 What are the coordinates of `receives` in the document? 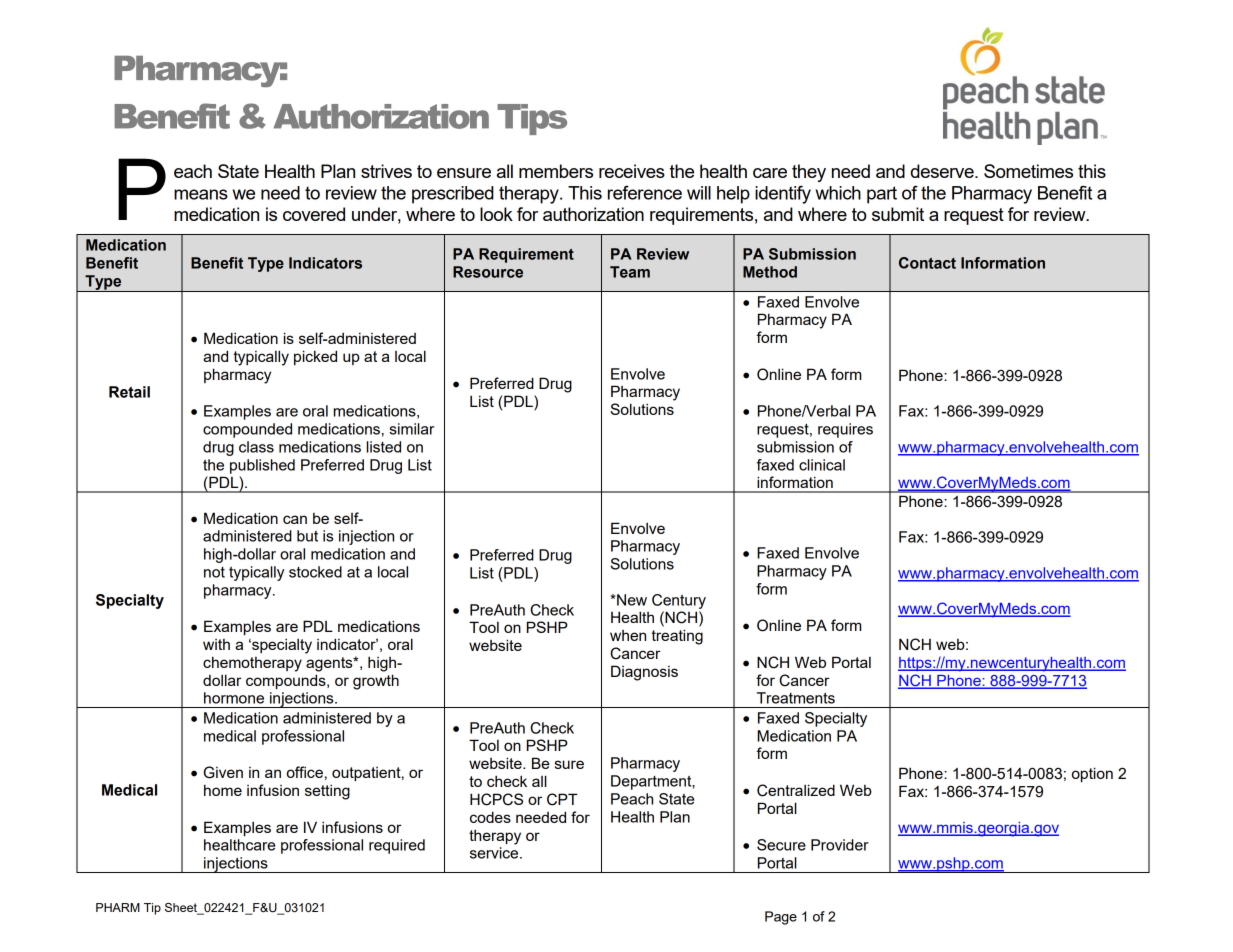 It's located at (632, 171).
